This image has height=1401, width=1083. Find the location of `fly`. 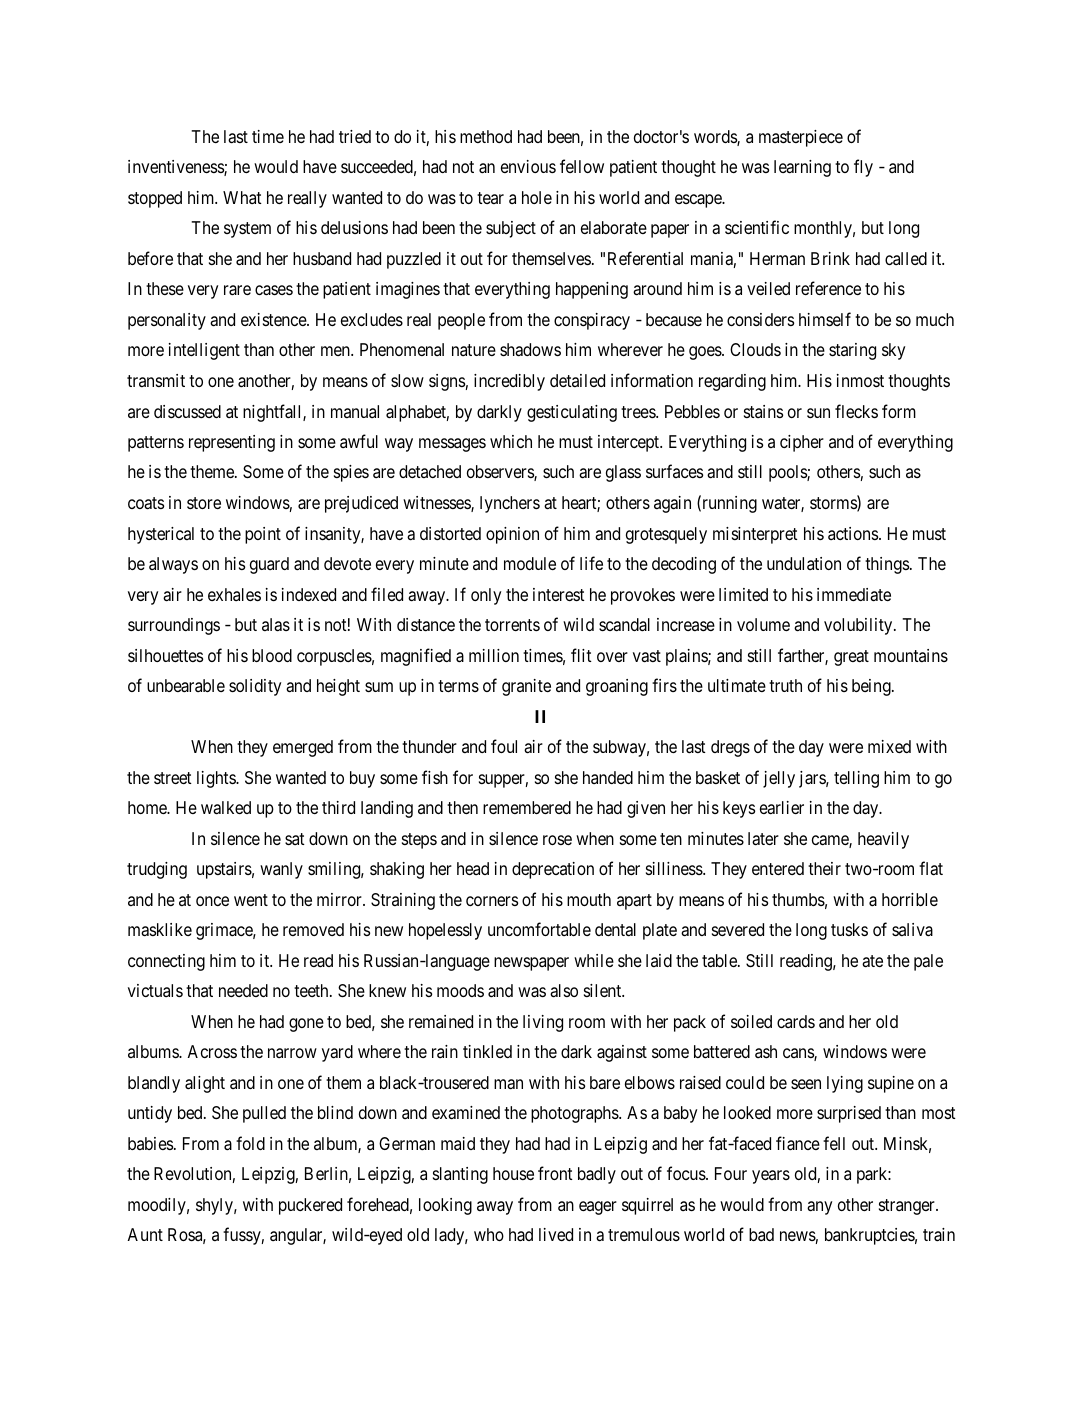

fly is located at coordinates (863, 168).
